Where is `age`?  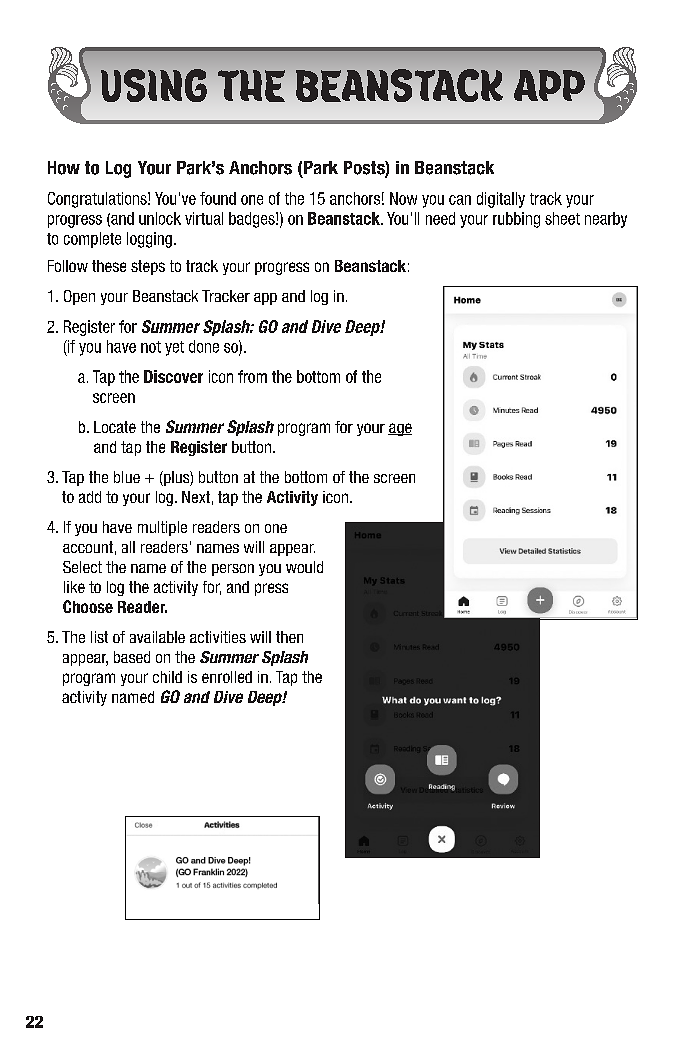 age is located at coordinates (400, 429).
